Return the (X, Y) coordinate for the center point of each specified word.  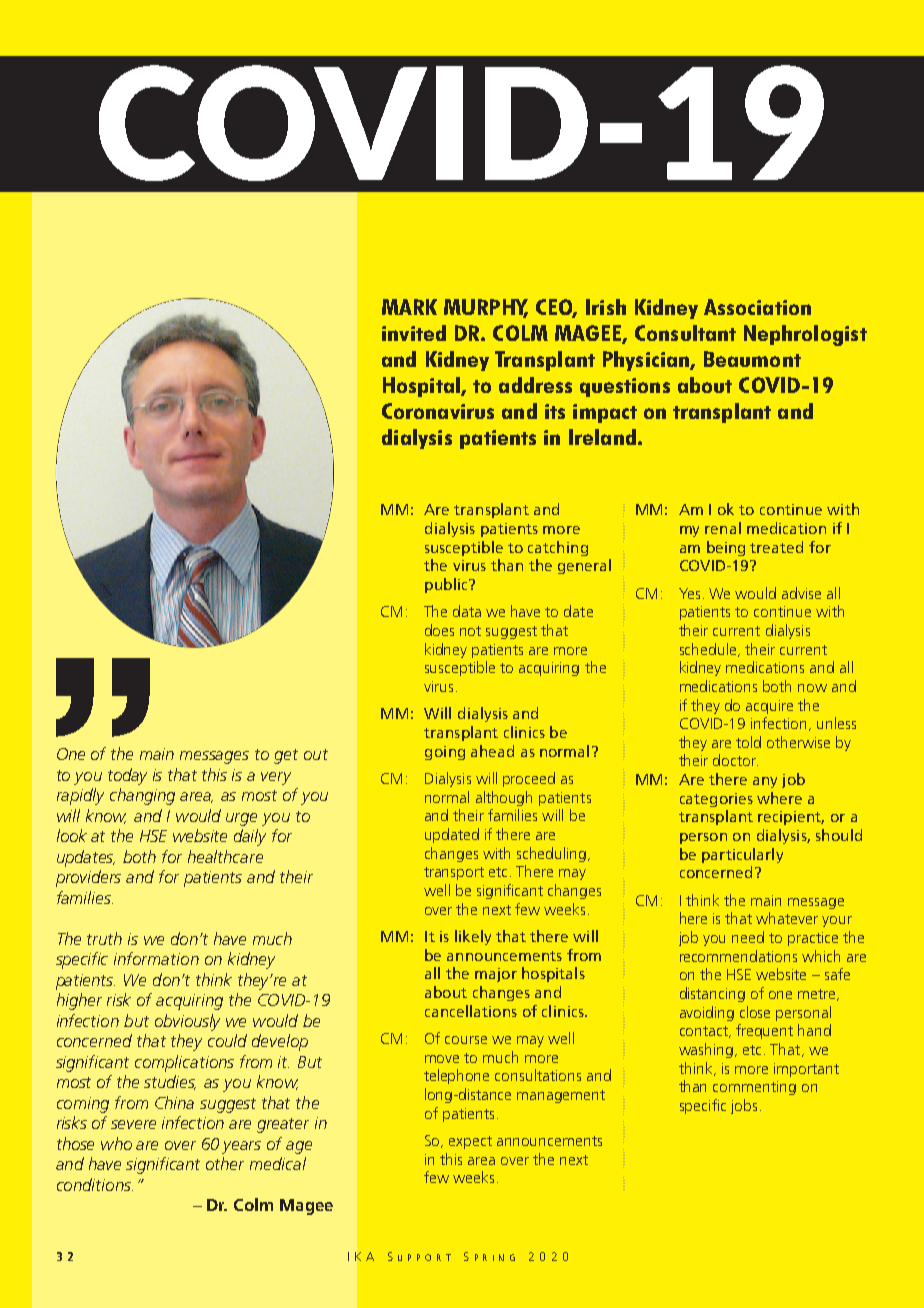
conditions (95, 1184)
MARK (409, 307)
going (445, 753)
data (467, 611)
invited (414, 333)
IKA (361, 1256)
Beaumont (752, 359)
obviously (187, 1022)
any (765, 782)
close (755, 1012)
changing (142, 796)
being (726, 548)
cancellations (471, 1011)
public (447, 585)
